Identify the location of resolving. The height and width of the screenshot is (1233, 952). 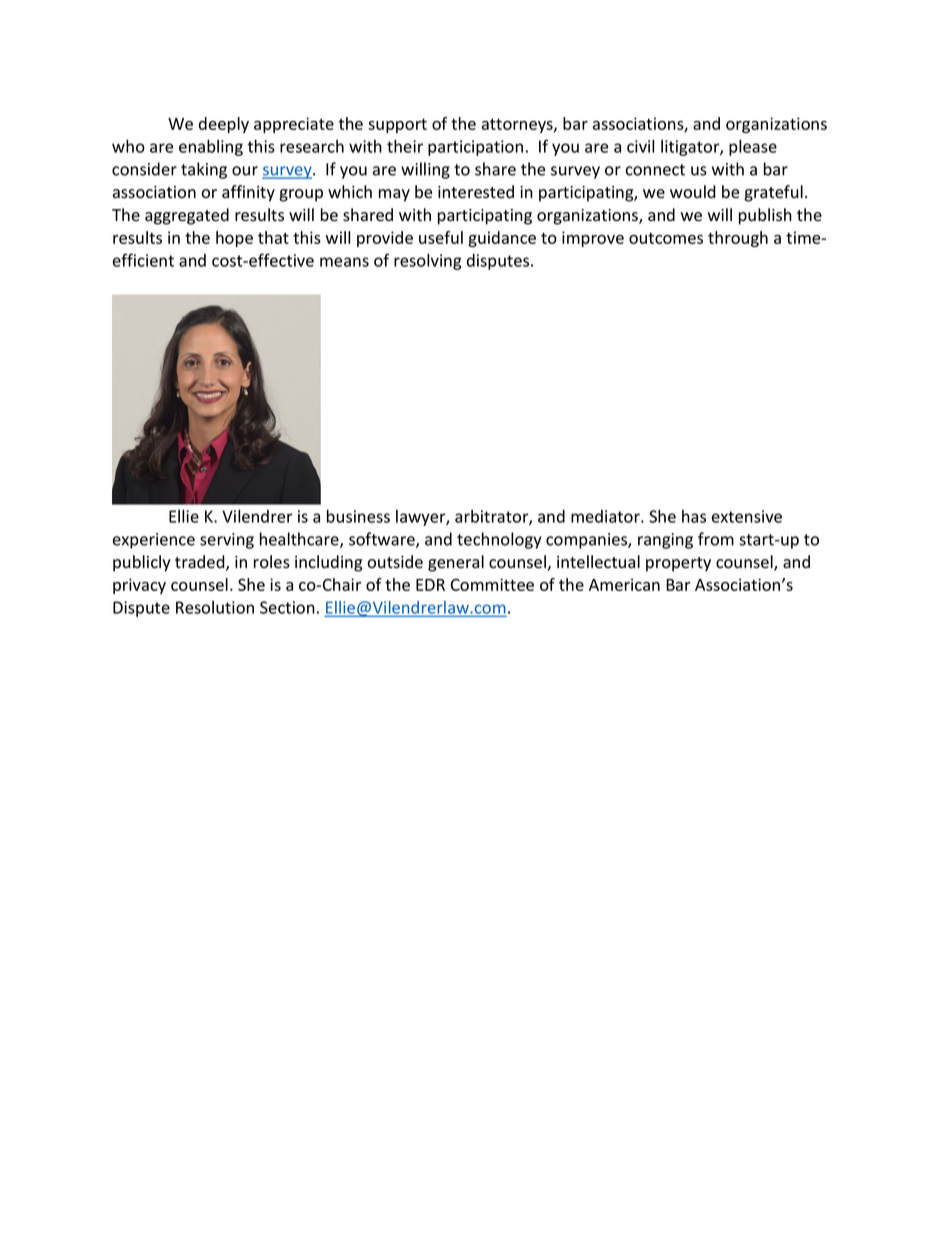
(428, 261).
